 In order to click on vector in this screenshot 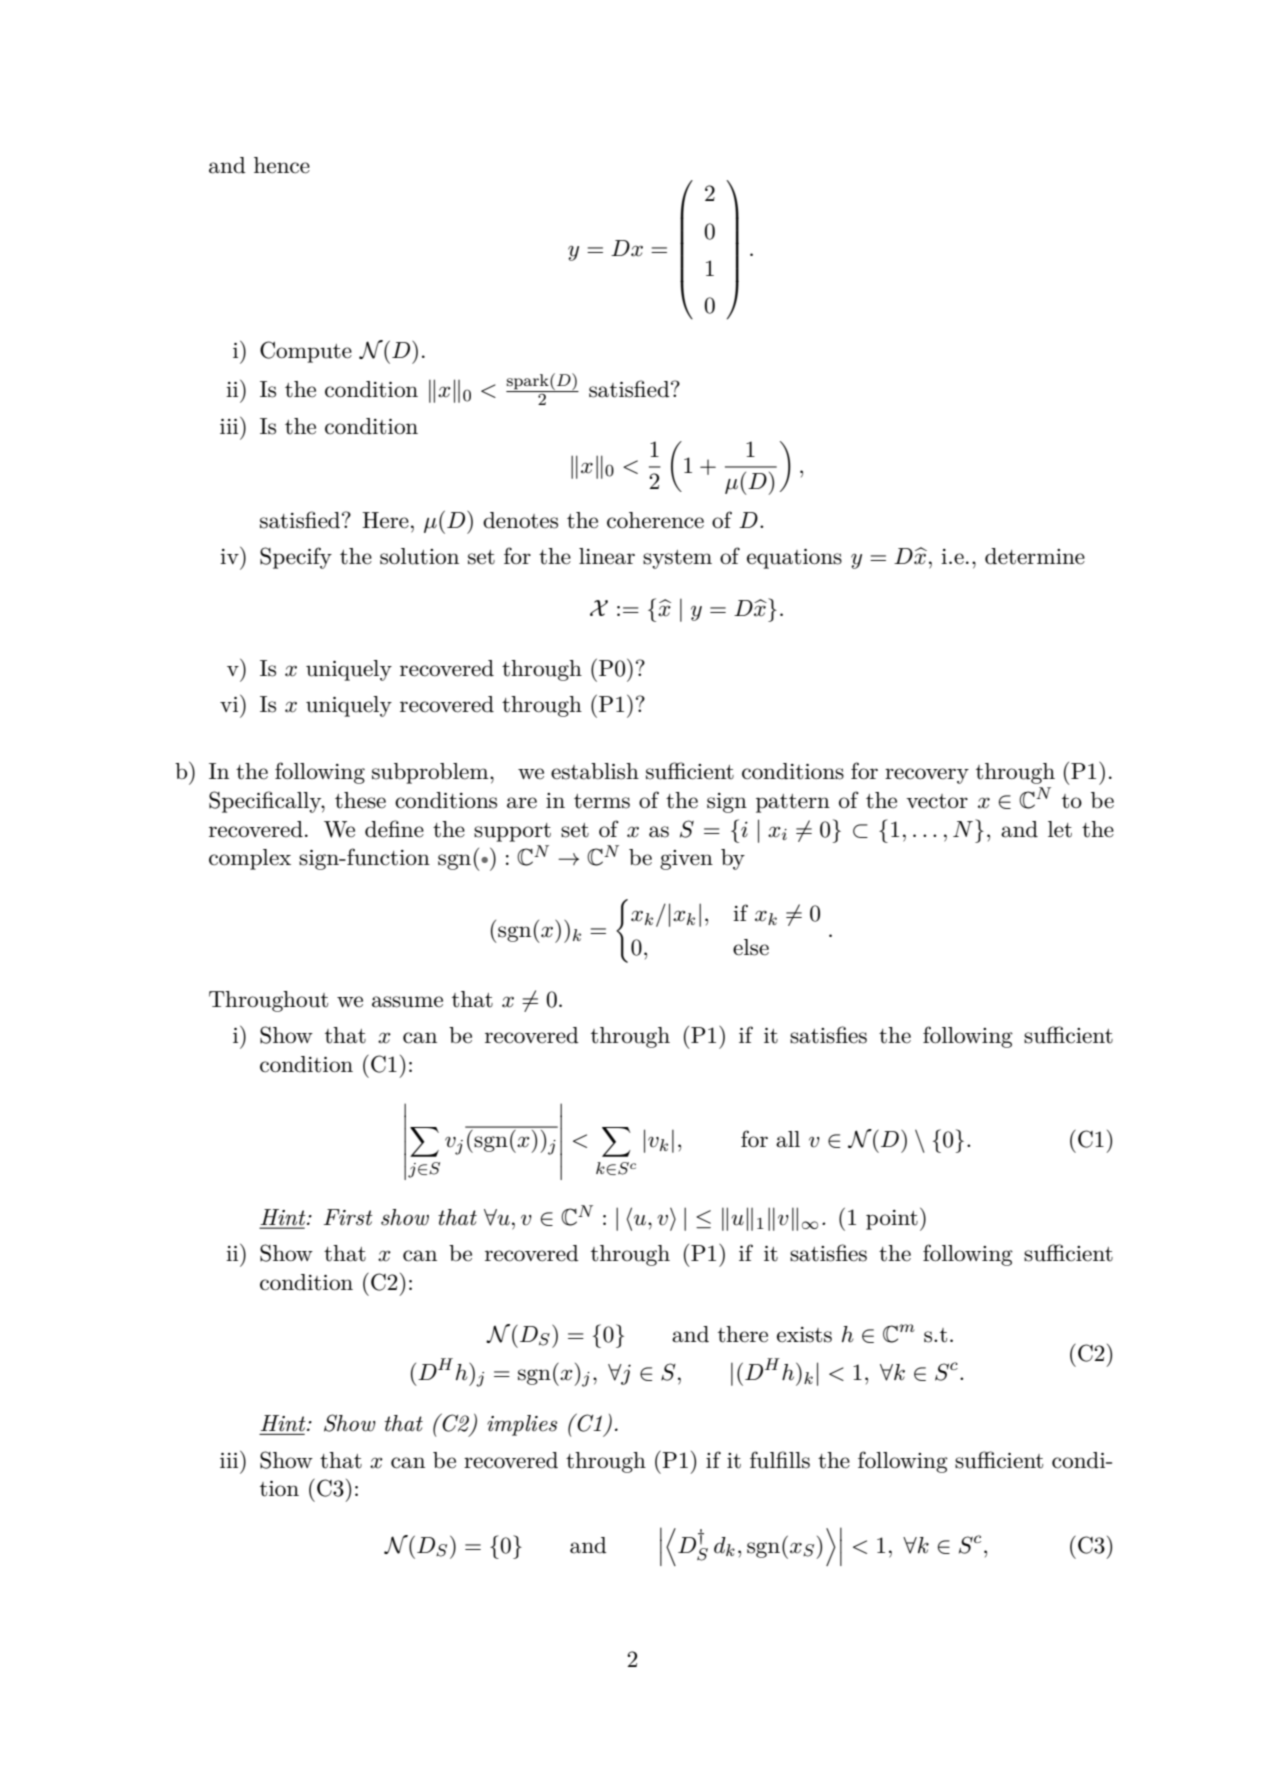, I will do `click(937, 801)`.
